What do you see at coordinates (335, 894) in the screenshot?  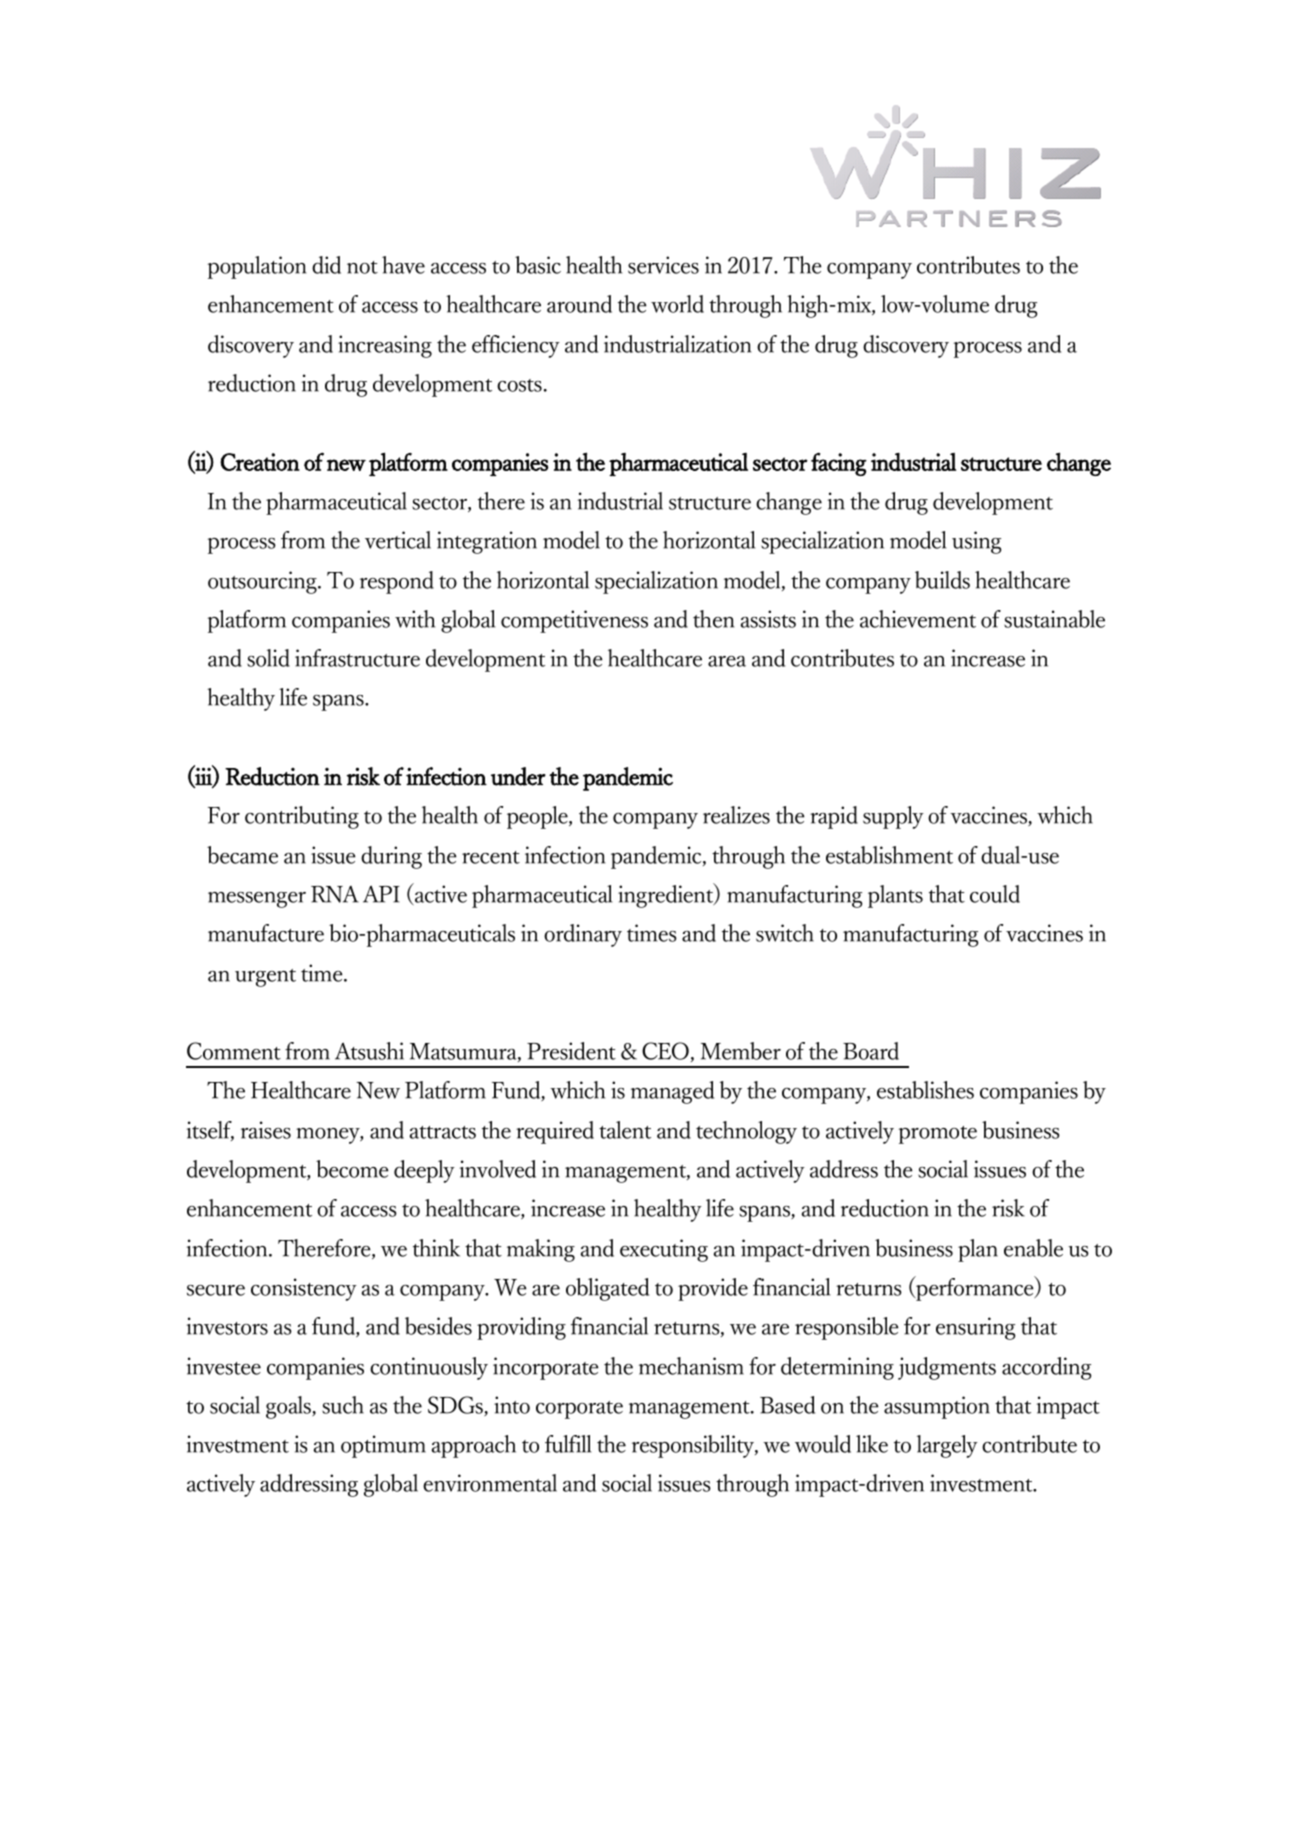 I see `RNA` at bounding box center [335, 894].
